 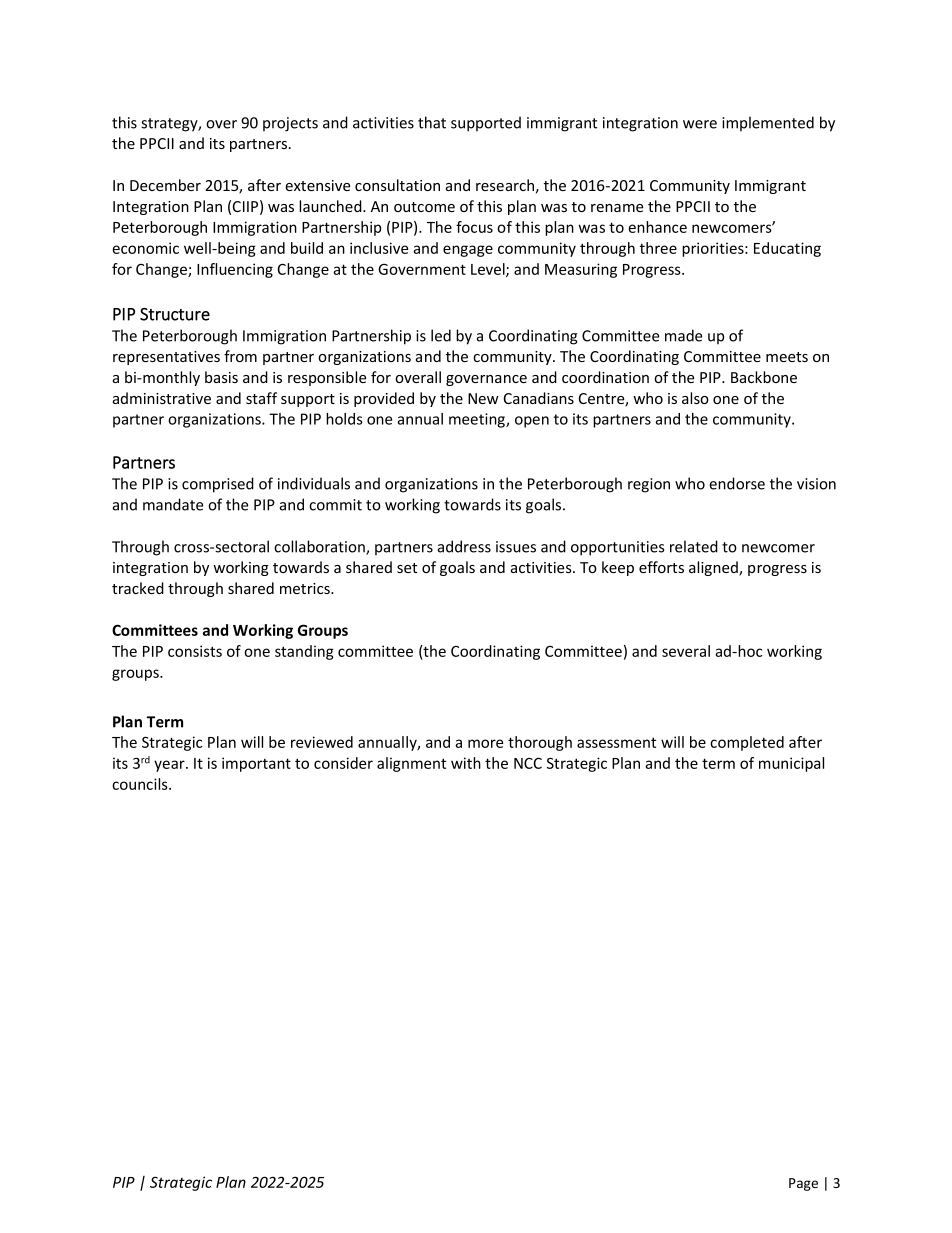 I want to click on more, so click(x=485, y=743).
